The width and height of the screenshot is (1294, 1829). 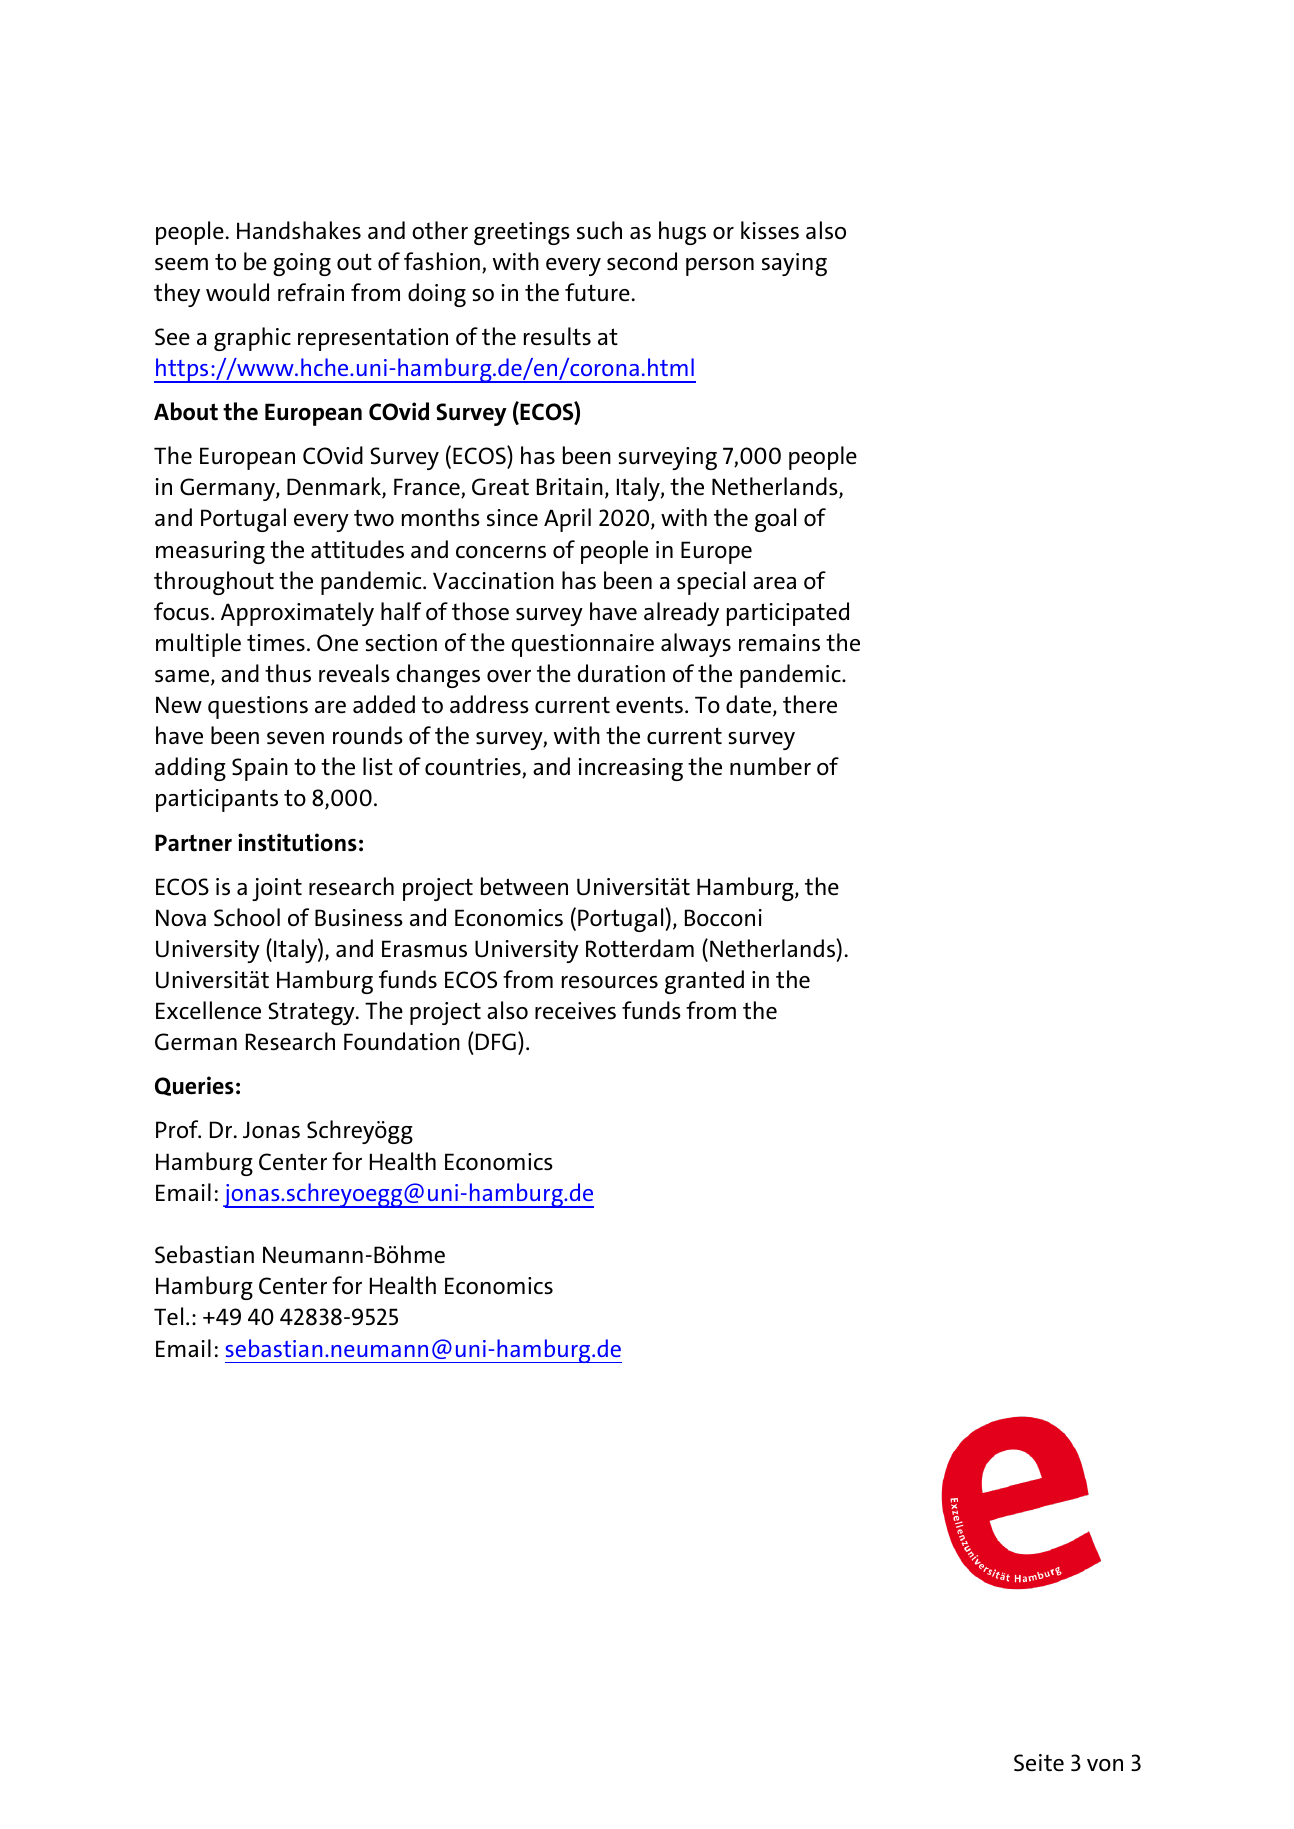 I want to click on there, so click(x=810, y=704).
